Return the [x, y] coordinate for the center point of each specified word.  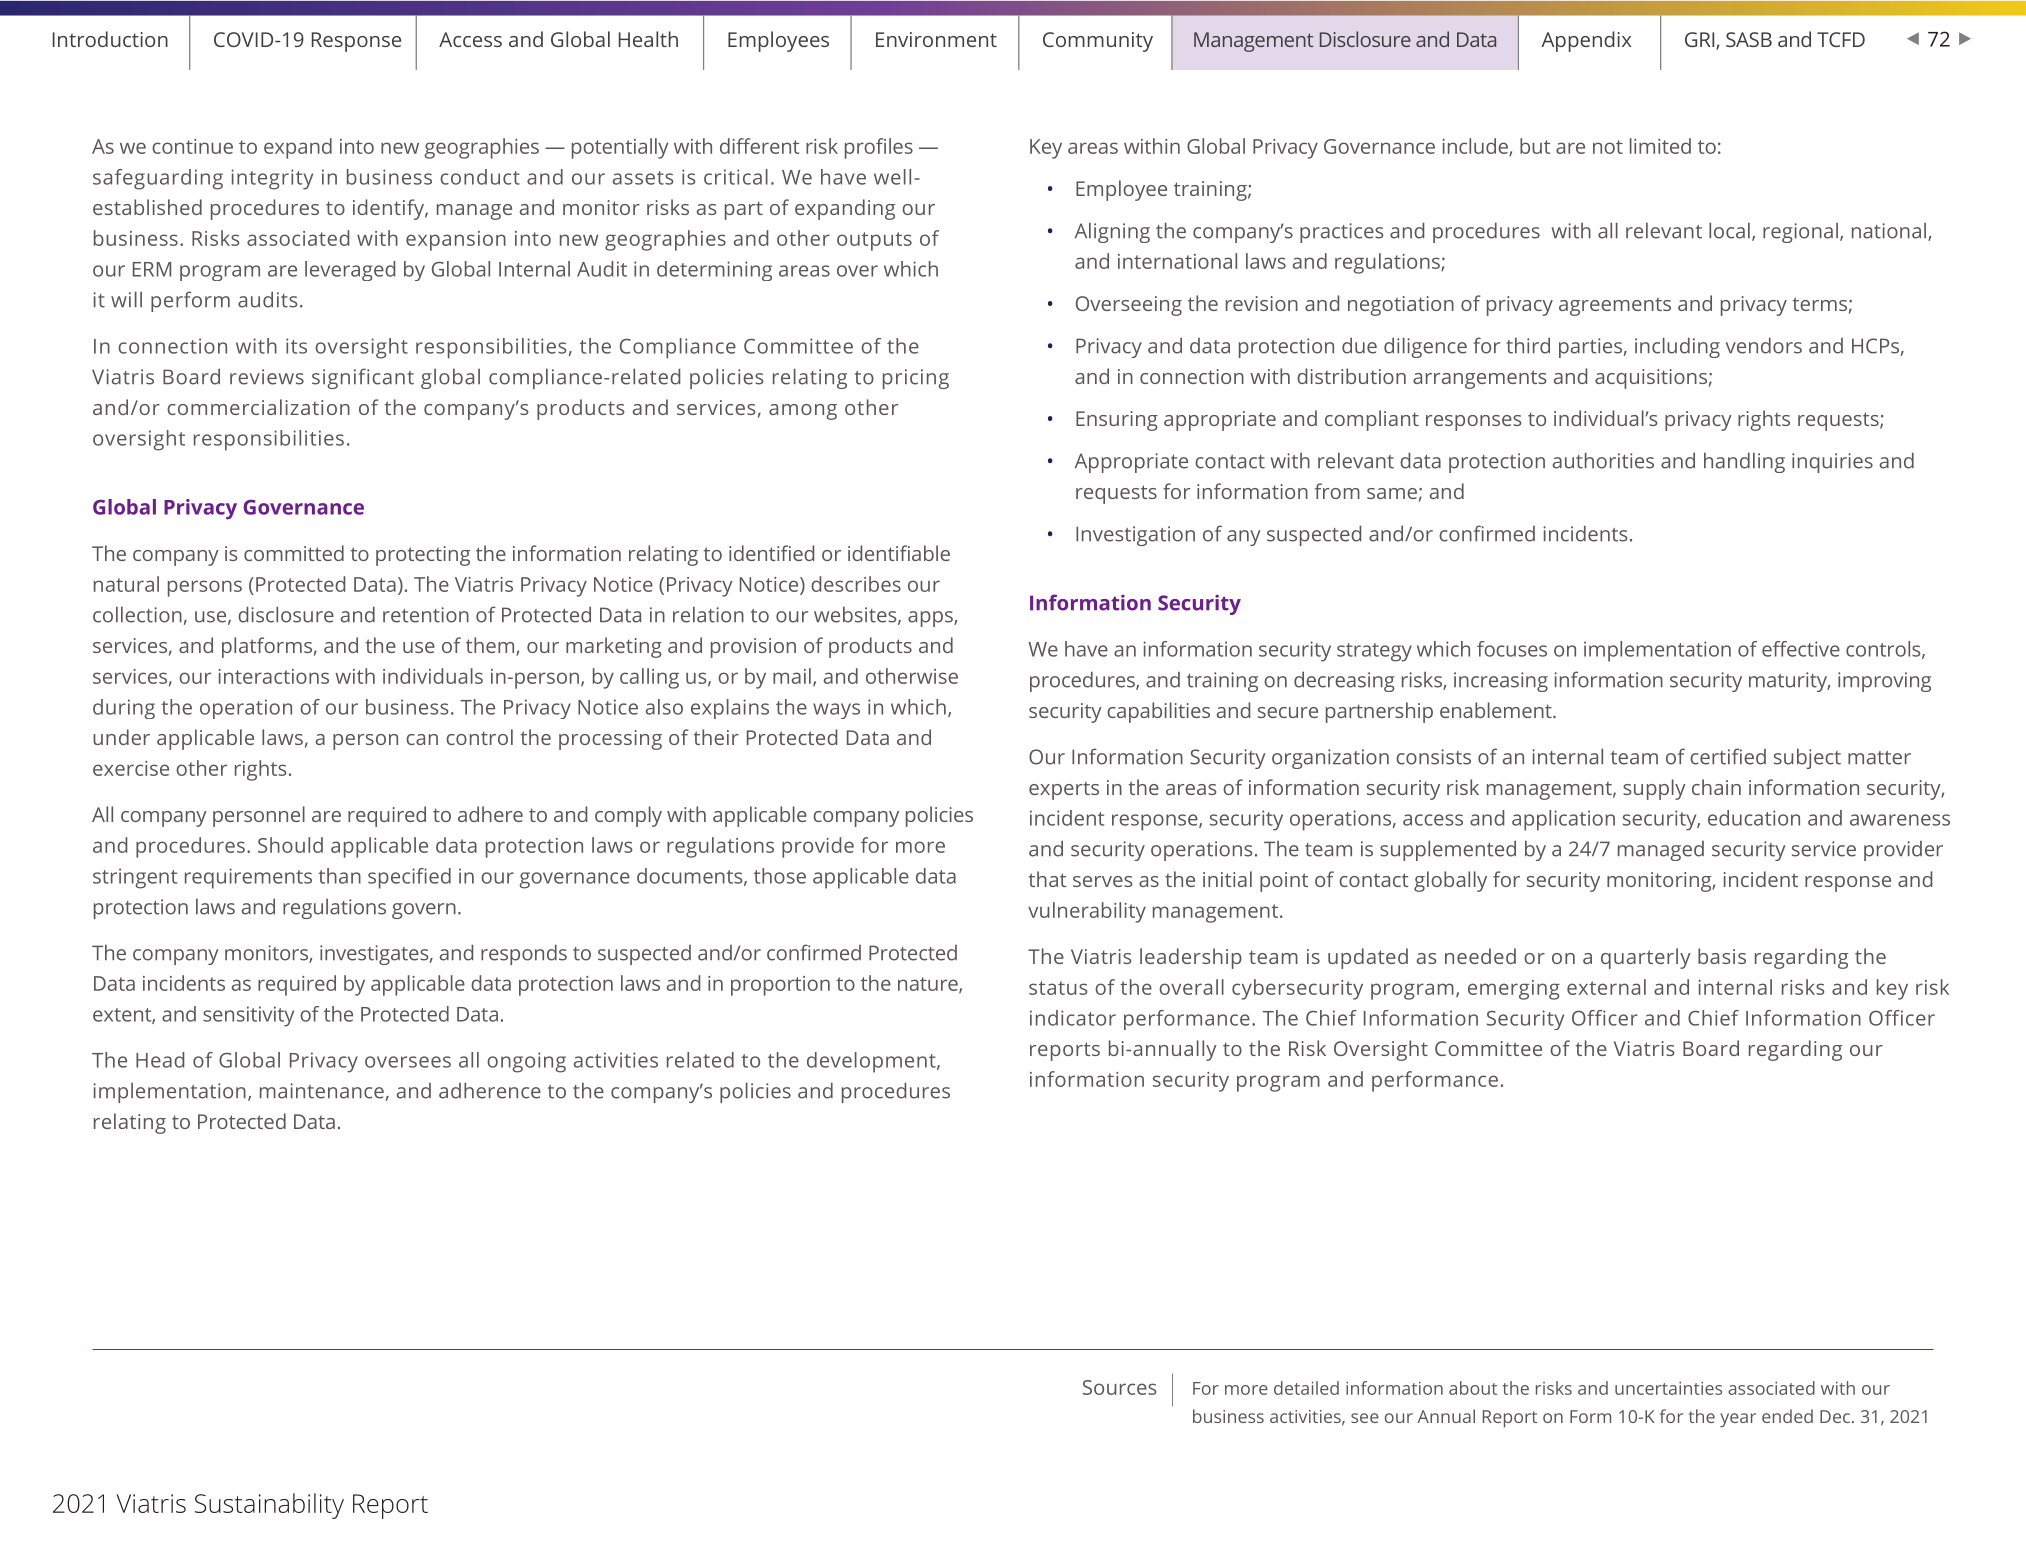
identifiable [899, 553]
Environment [936, 39]
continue [192, 146]
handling [1744, 462]
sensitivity [248, 1016]
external [1606, 987]
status [1058, 988]
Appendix [1586, 41]
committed [294, 553]
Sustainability [269, 1506]
